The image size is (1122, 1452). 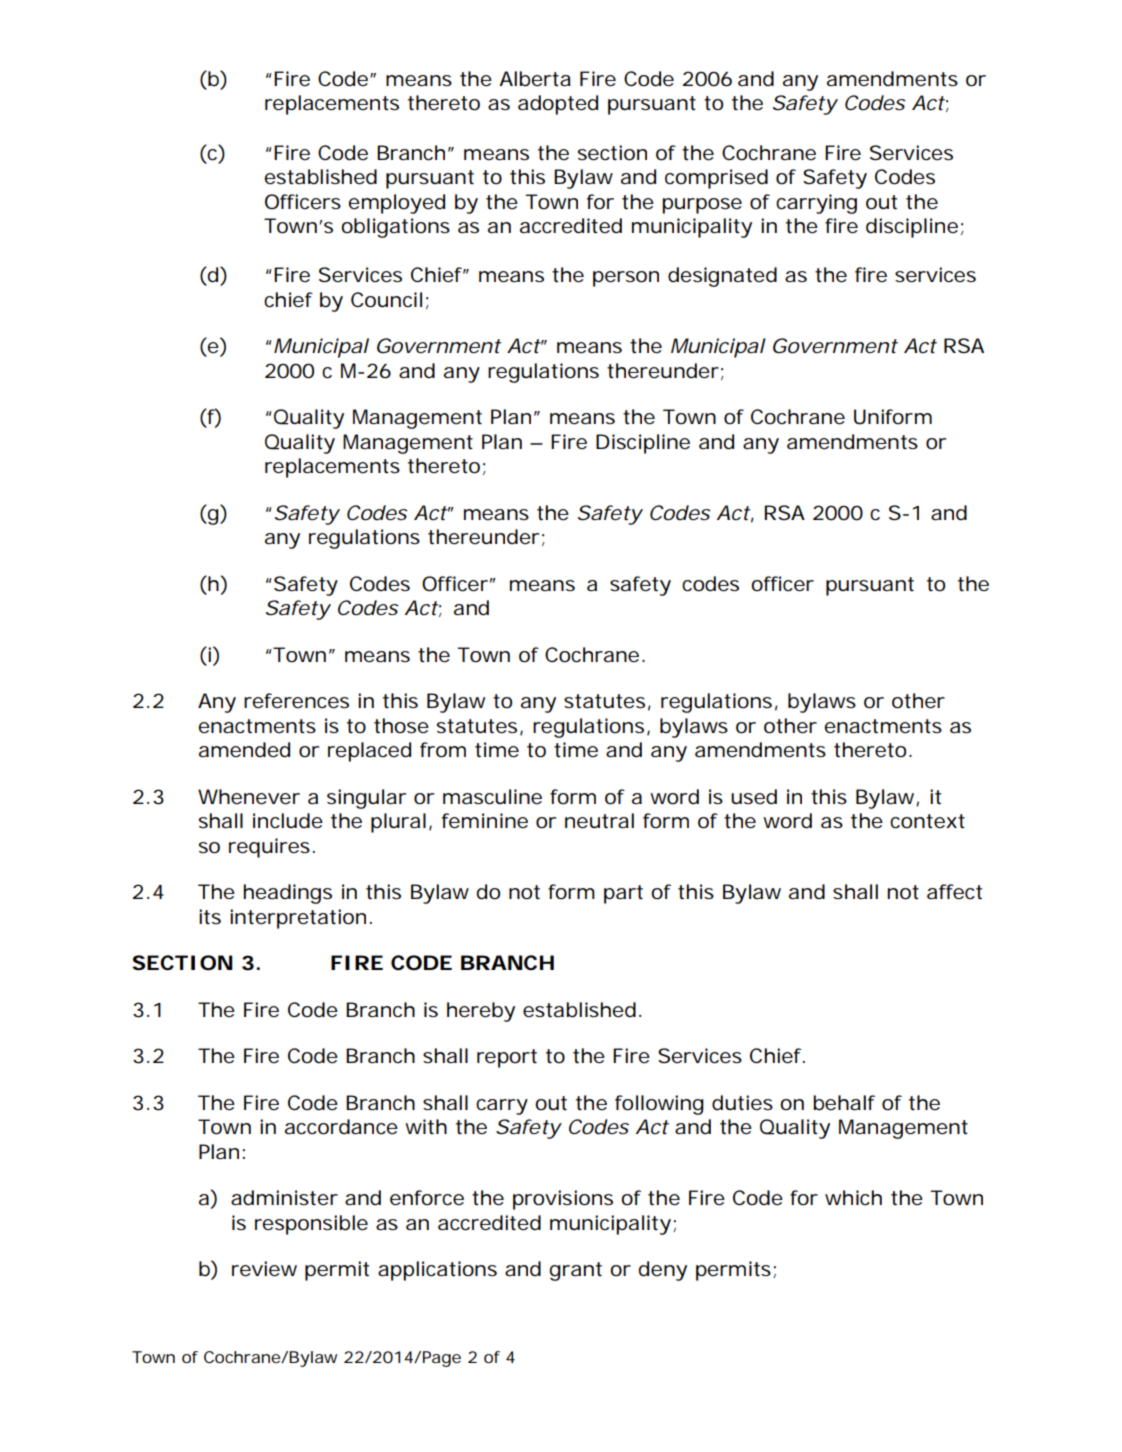 I want to click on neutral, so click(x=599, y=821).
